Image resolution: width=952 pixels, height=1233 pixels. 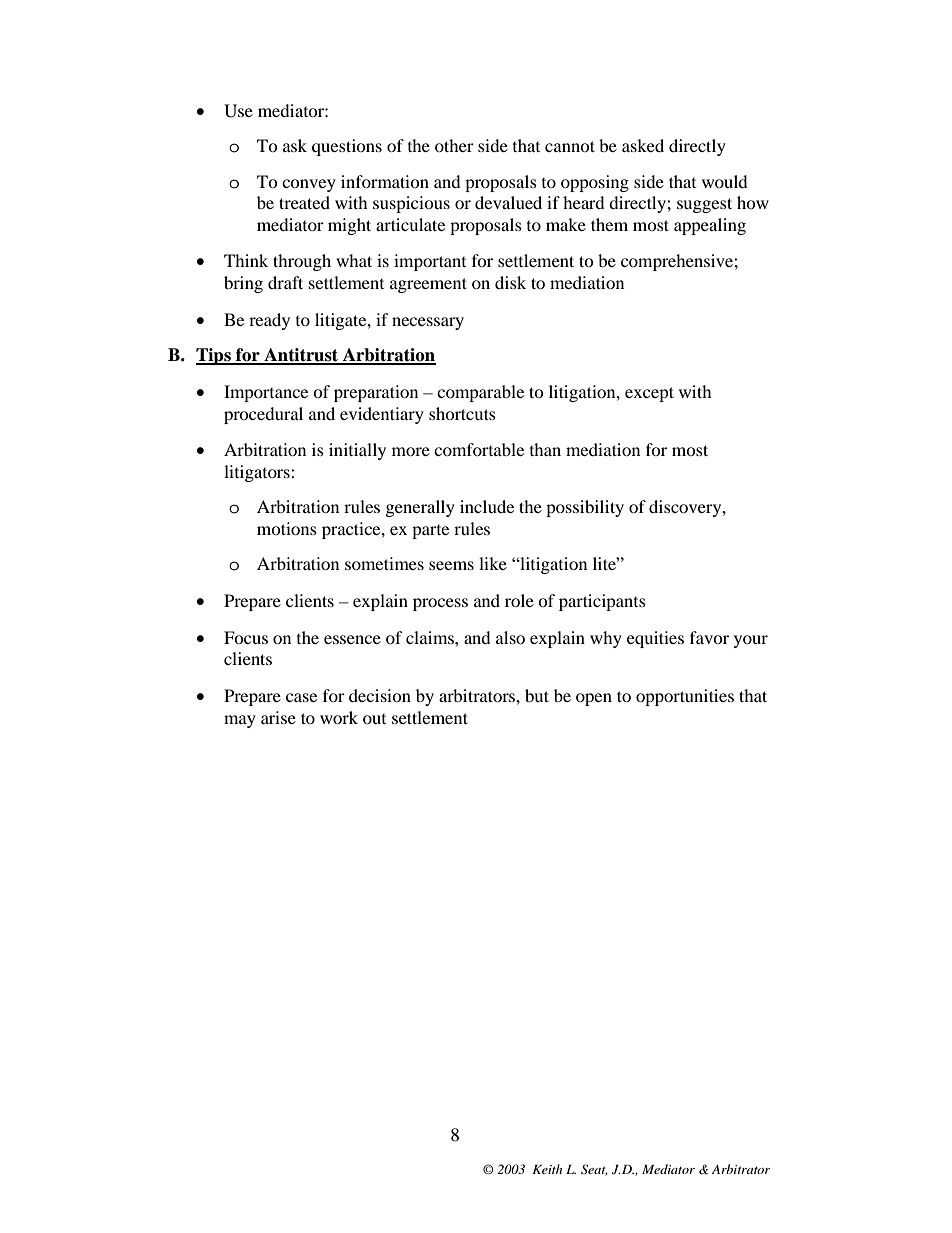 What do you see at coordinates (709, 637) in the document?
I see `favor` at bounding box center [709, 637].
